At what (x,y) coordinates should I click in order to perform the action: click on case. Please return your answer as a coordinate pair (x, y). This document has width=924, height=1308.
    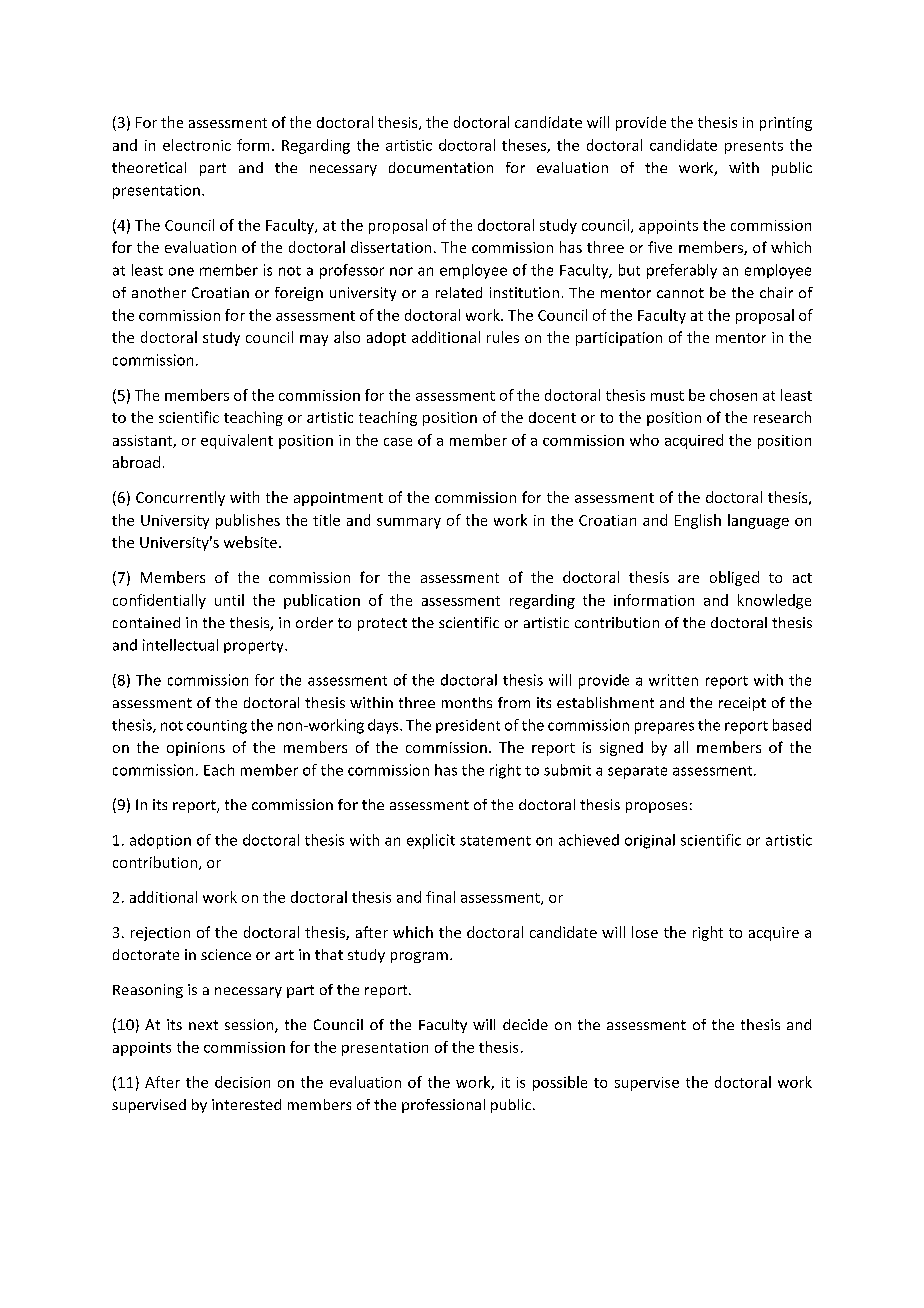
    Looking at the image, I should click on (398, 442).
